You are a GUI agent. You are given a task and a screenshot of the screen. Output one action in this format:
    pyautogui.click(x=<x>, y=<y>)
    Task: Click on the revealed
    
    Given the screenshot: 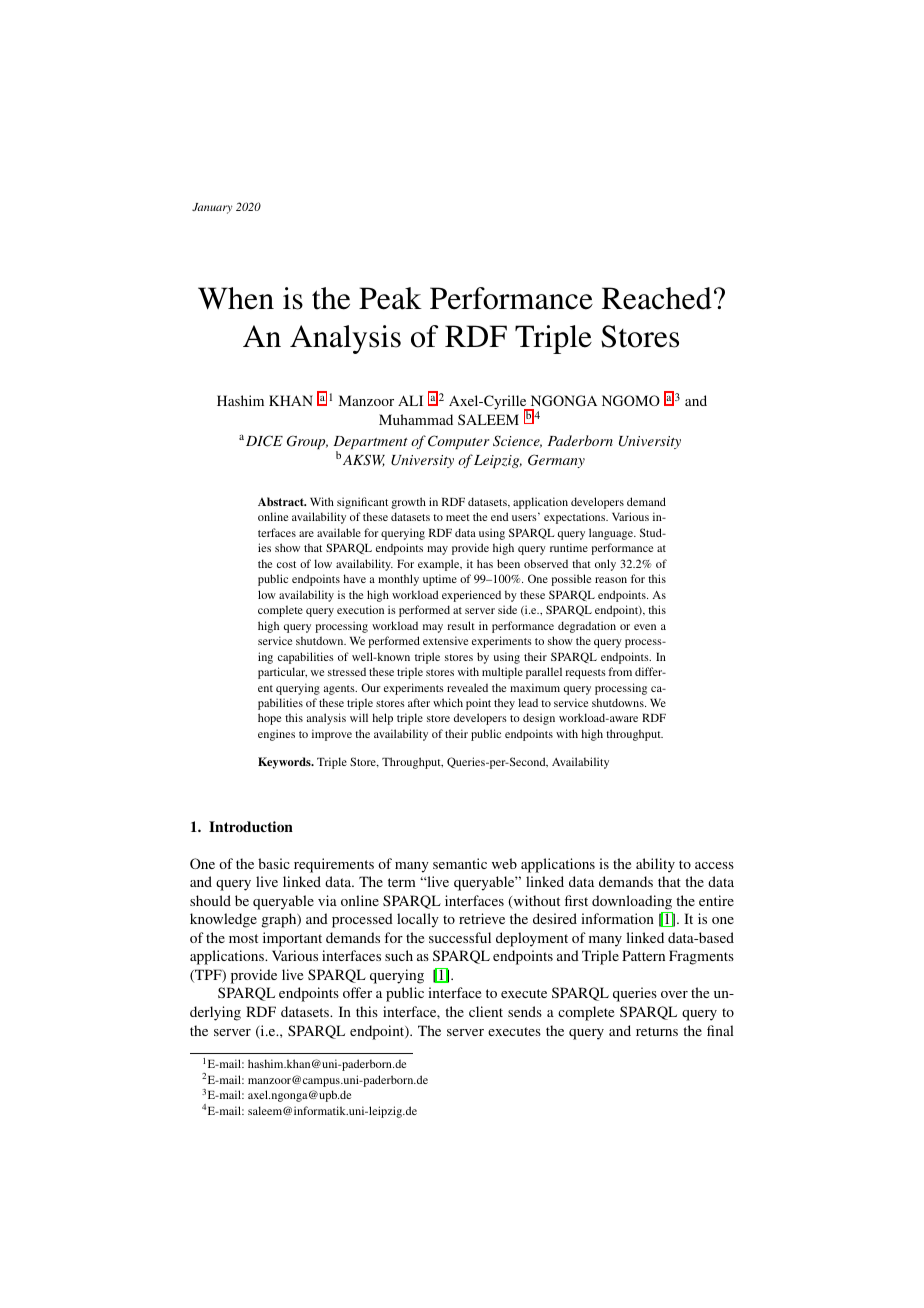 What is the action you would take?
    pyautogui.click(x=467, y=687)
